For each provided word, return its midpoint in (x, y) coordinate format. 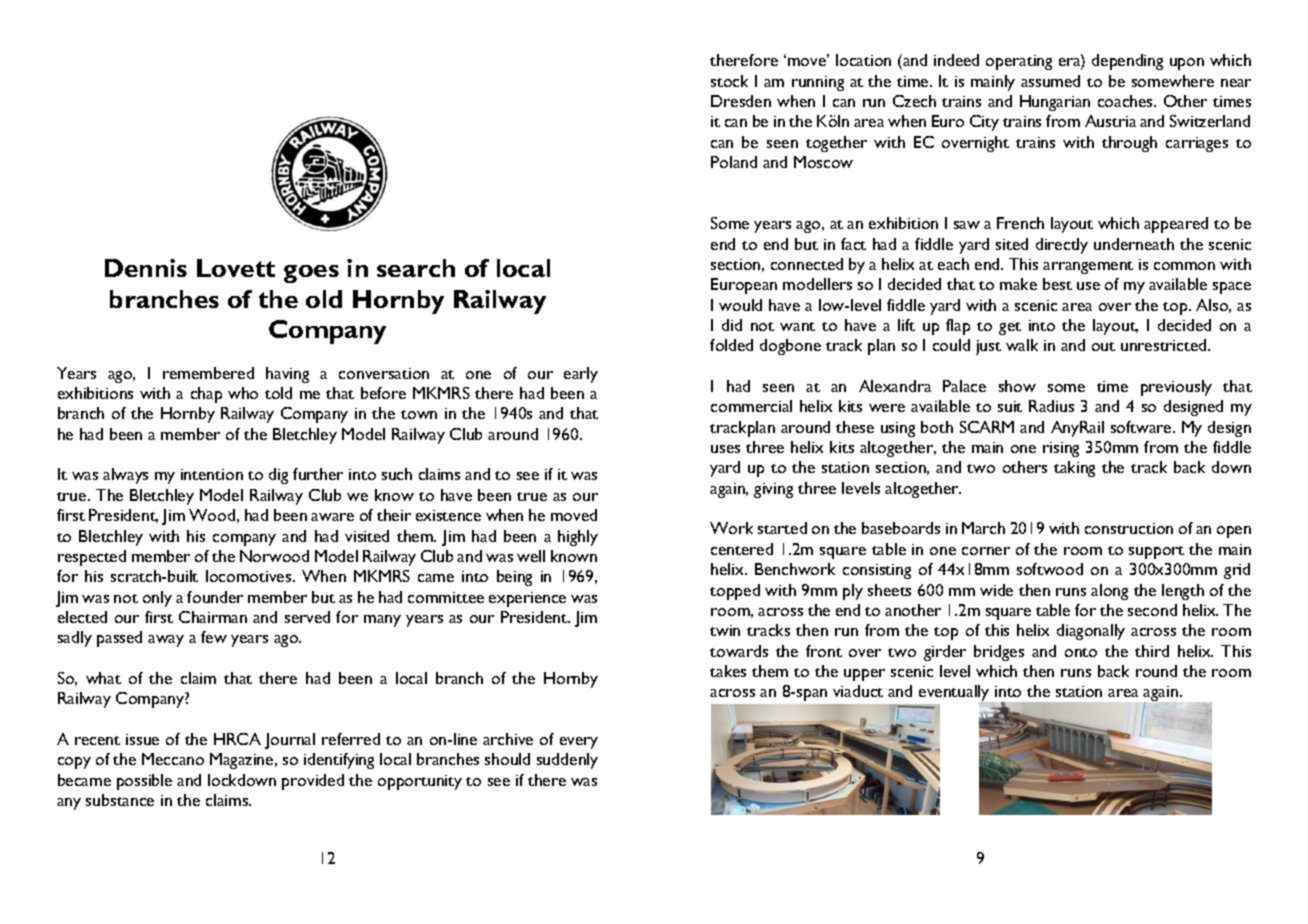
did (732, 325)
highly (578, 538)
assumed (1050, 81)
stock (729, 81)
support (1156, 552)
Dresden (741, 101)
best (1057, 284)
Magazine (243, 761)
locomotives (250, 576)
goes (311, 274)
